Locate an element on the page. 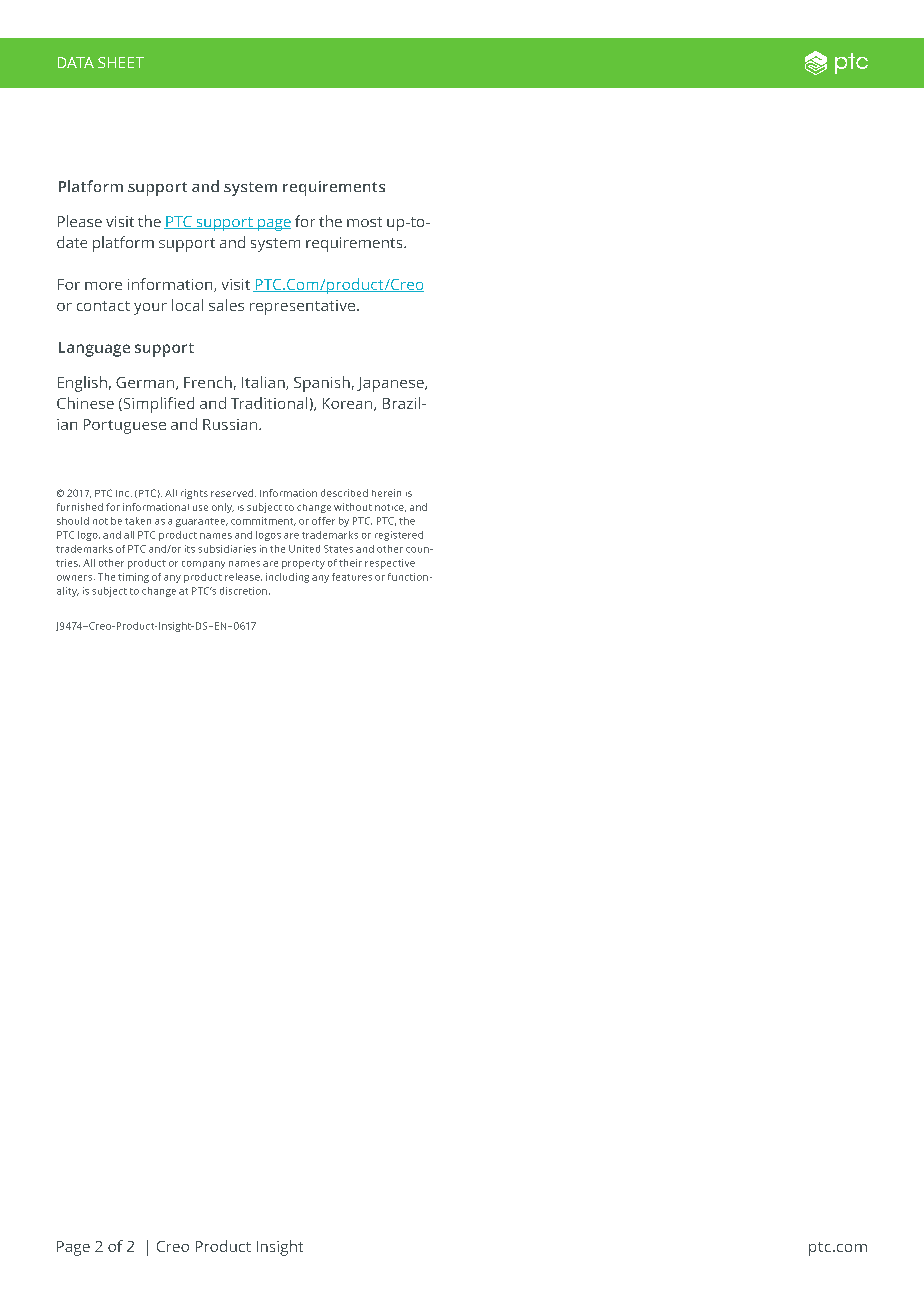 The height and width of the image is (1308, 924). timing is located at coordinates (133, 578).
